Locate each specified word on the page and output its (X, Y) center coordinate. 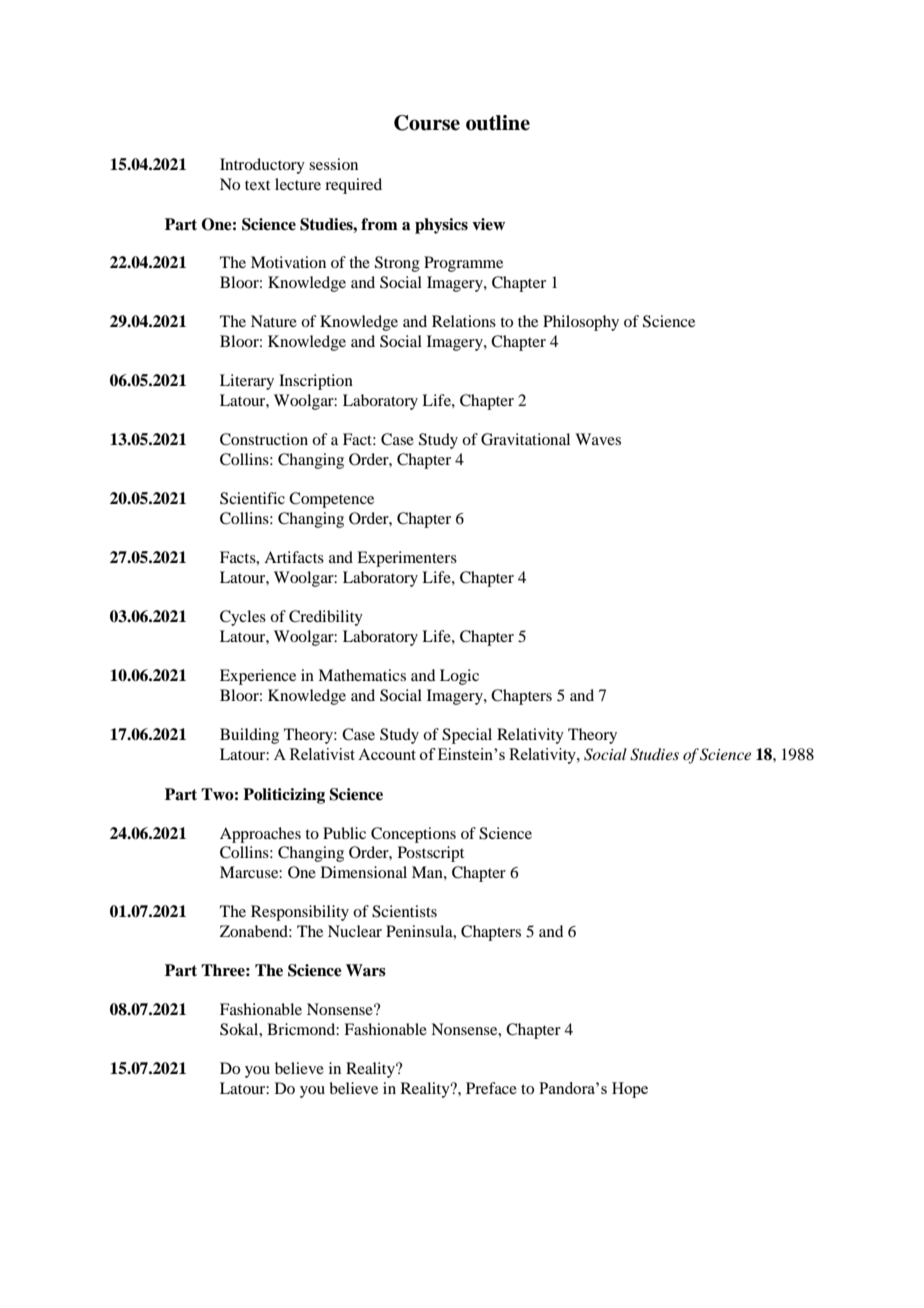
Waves (598, 439)
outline (498, 123)
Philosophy (581, 323)
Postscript (431, 854)
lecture (298, 184)
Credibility (326, 618)
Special (467, 736)
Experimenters (407, 559)
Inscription (316, 382)
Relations (464, 321)
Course (427, 123)
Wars (366, 970)
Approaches (260, 835)
